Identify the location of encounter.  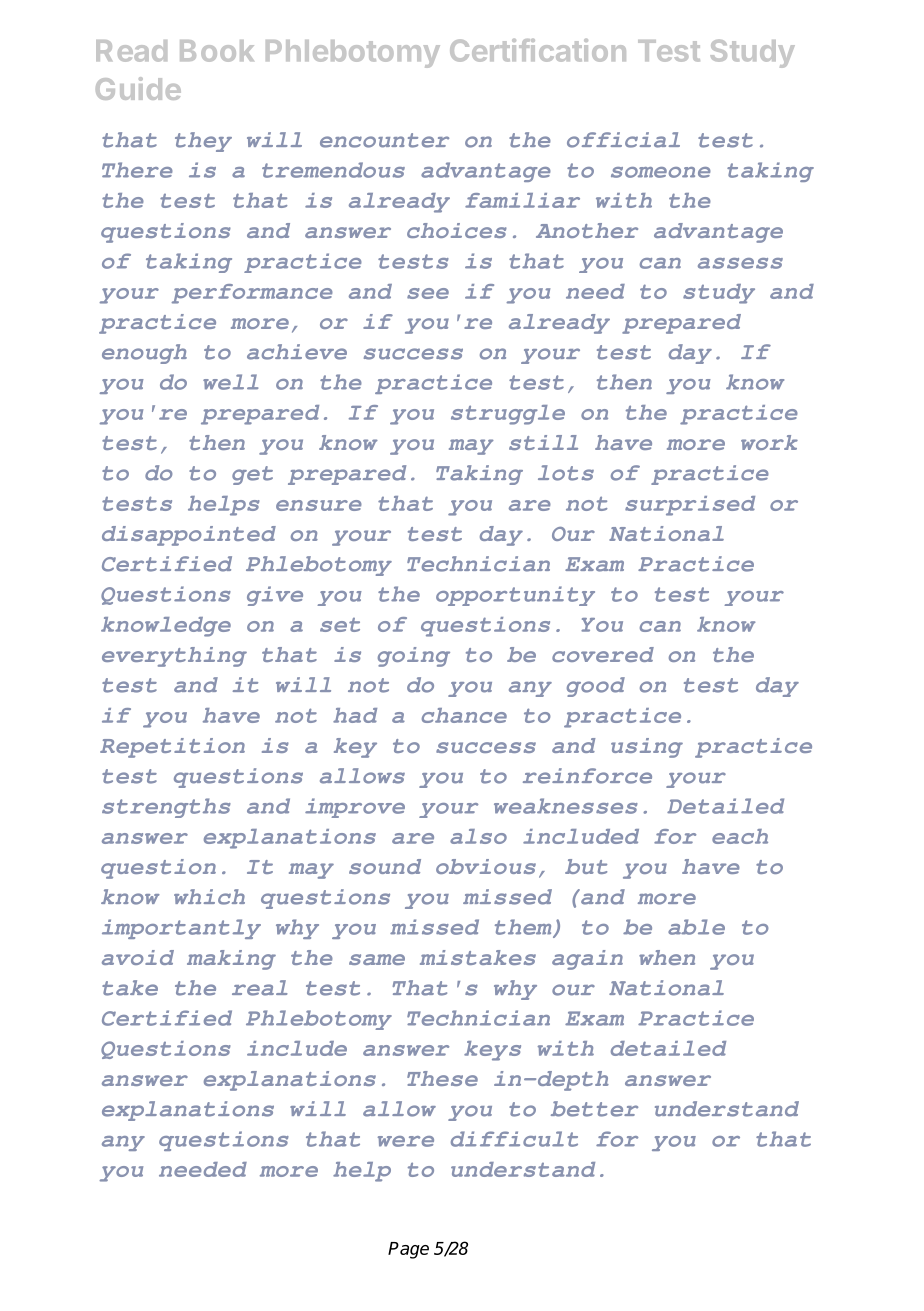
(384, 140).
